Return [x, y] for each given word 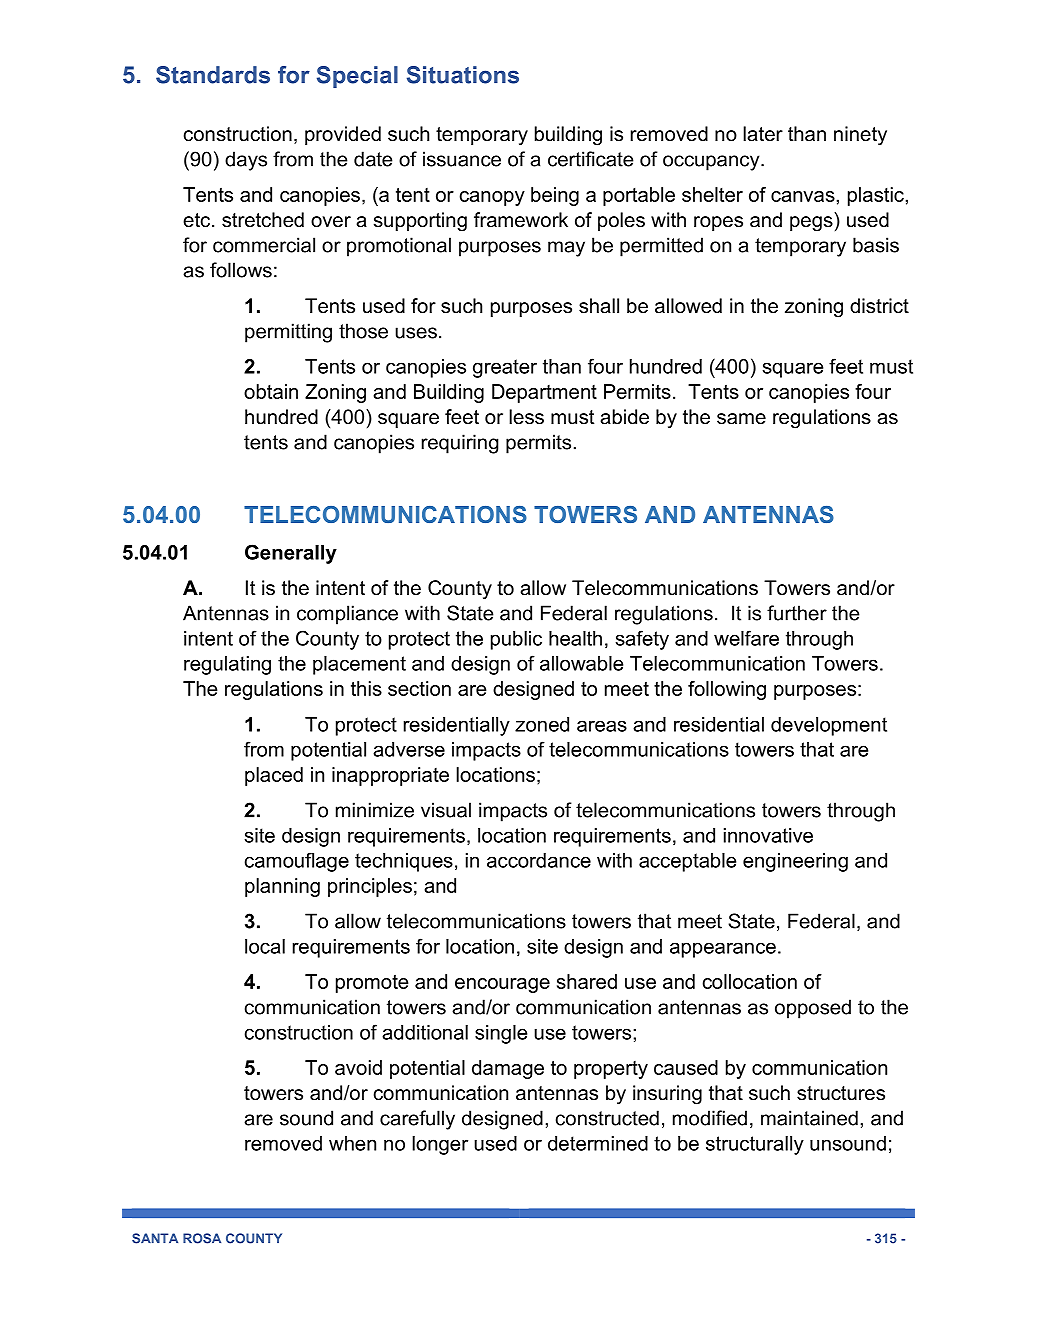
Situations [463, 75]
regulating [227, 665]
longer [440, 1145]
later [763, 134]
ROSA [202, 1238]
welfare [746, 638]
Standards [213, 75]
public [516, 640]
